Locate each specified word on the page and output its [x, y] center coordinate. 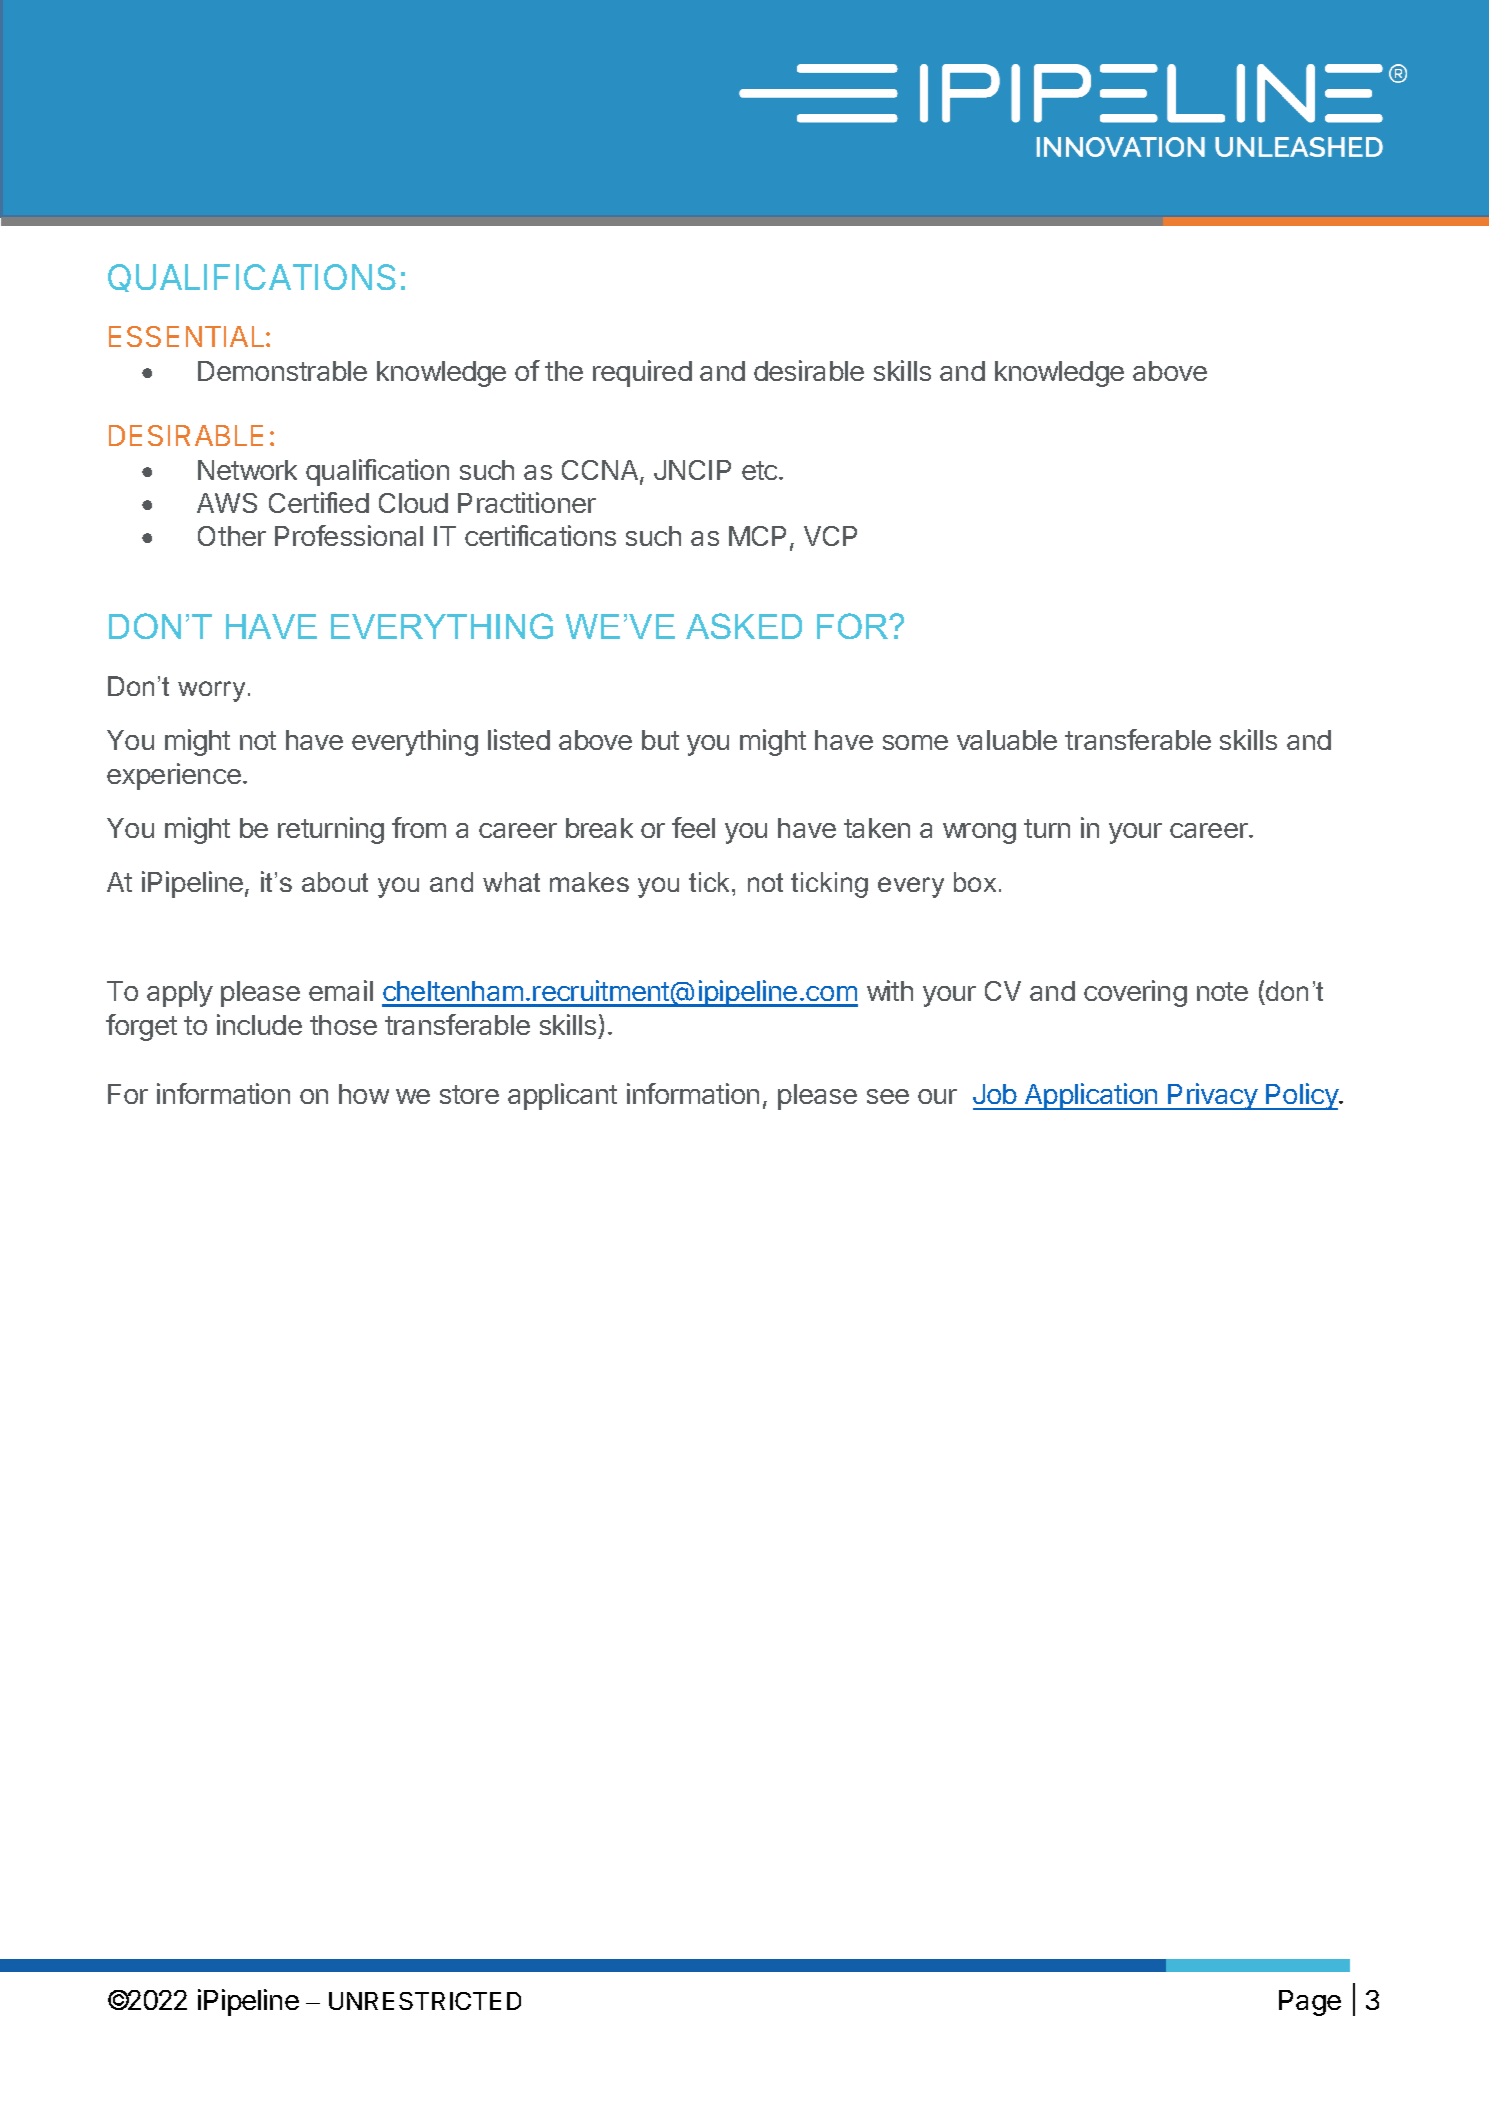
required [642, 373]
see [888, 1096]
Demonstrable [282, 371]
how [364, 1094]
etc [761, 470]
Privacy [1213, 1096]
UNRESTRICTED [425, 2001]
